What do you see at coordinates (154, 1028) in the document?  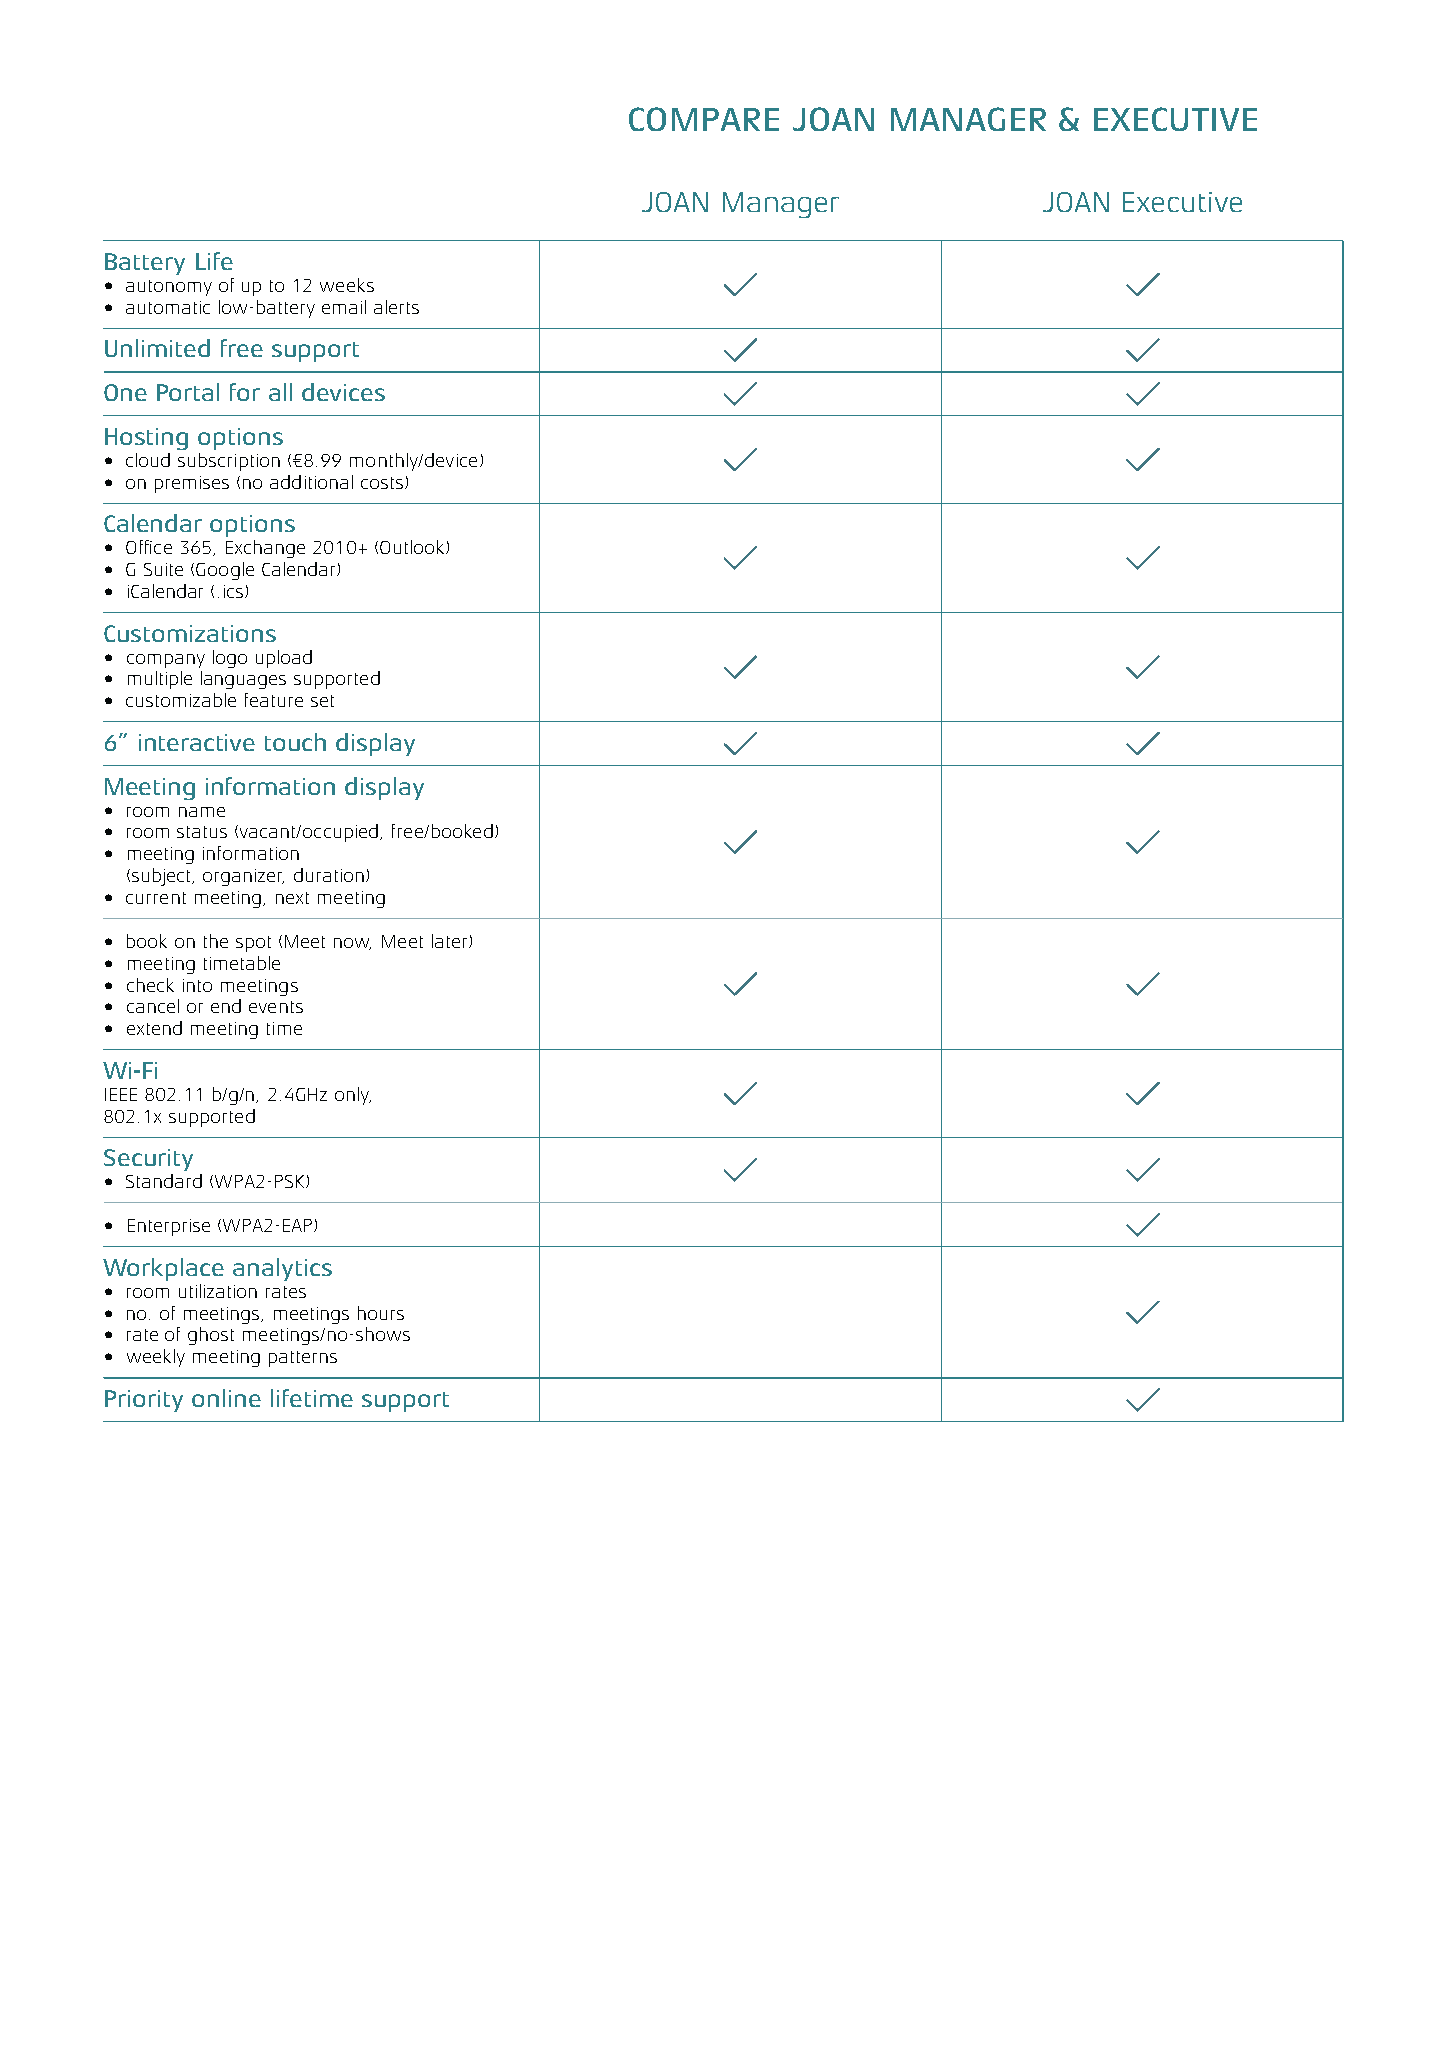 I see `extend` at bounding box center [154, 1028].
